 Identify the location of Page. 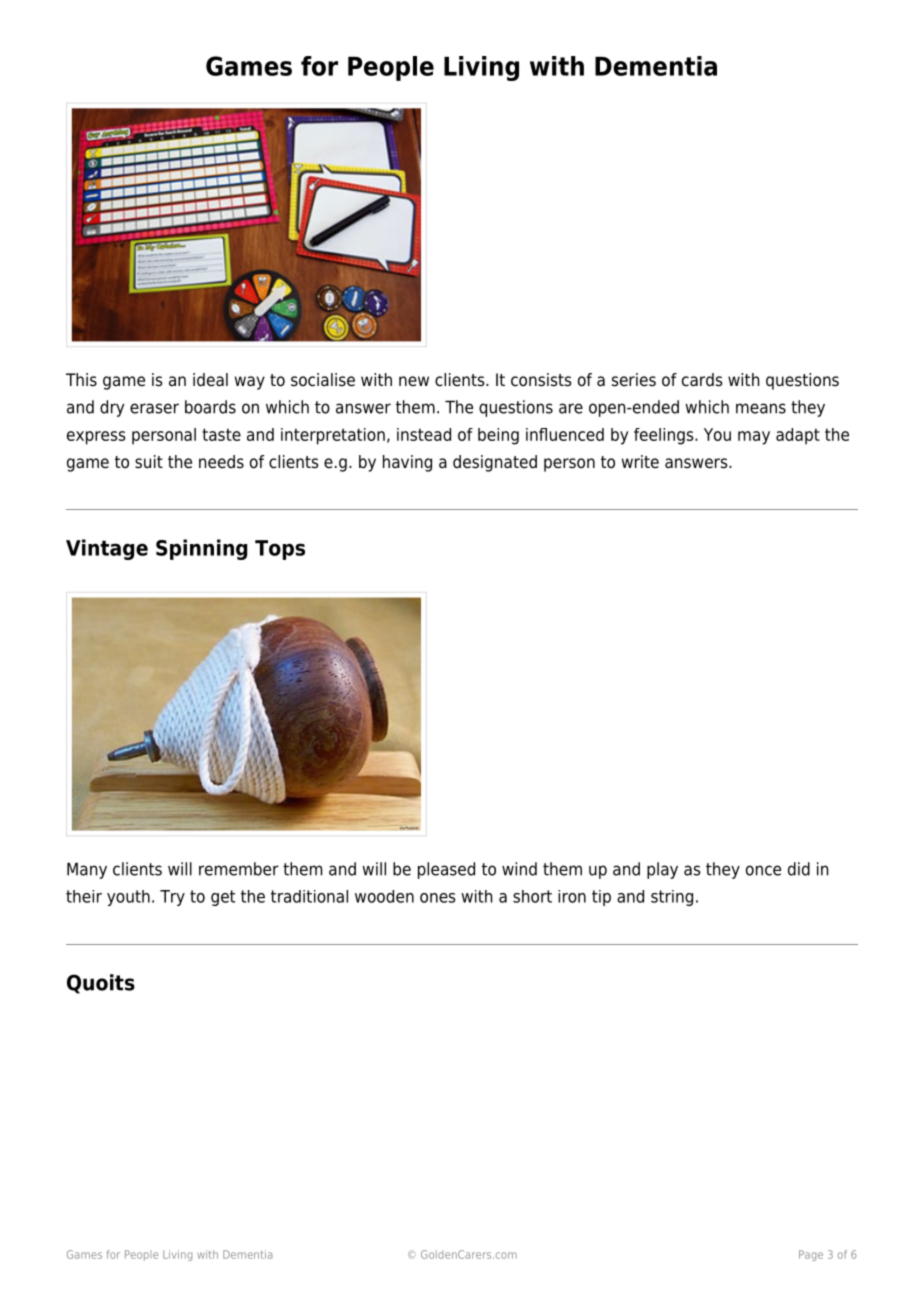
(811, 1255).
